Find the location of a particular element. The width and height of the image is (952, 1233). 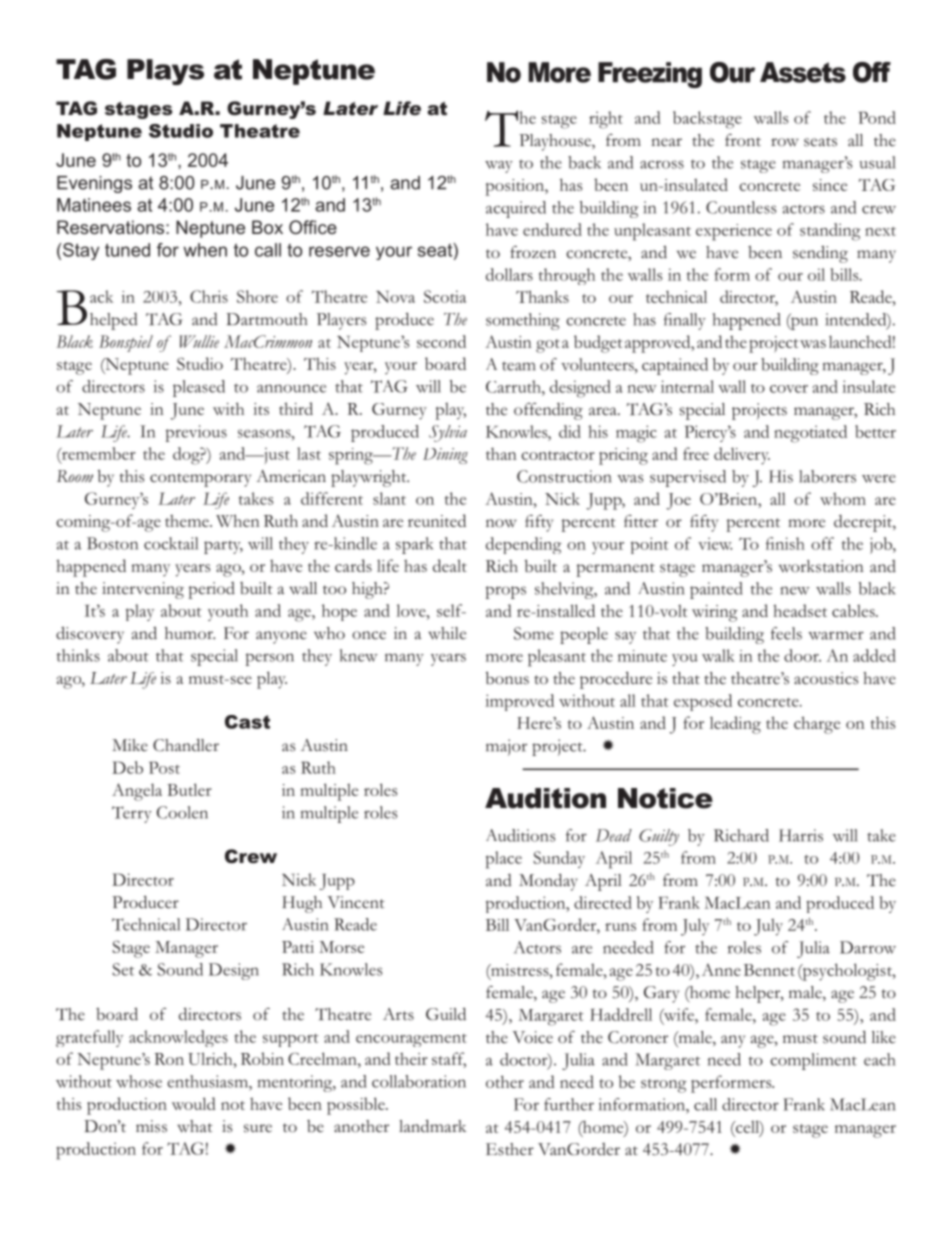

Evenings is located at coordinates (94, 184).
